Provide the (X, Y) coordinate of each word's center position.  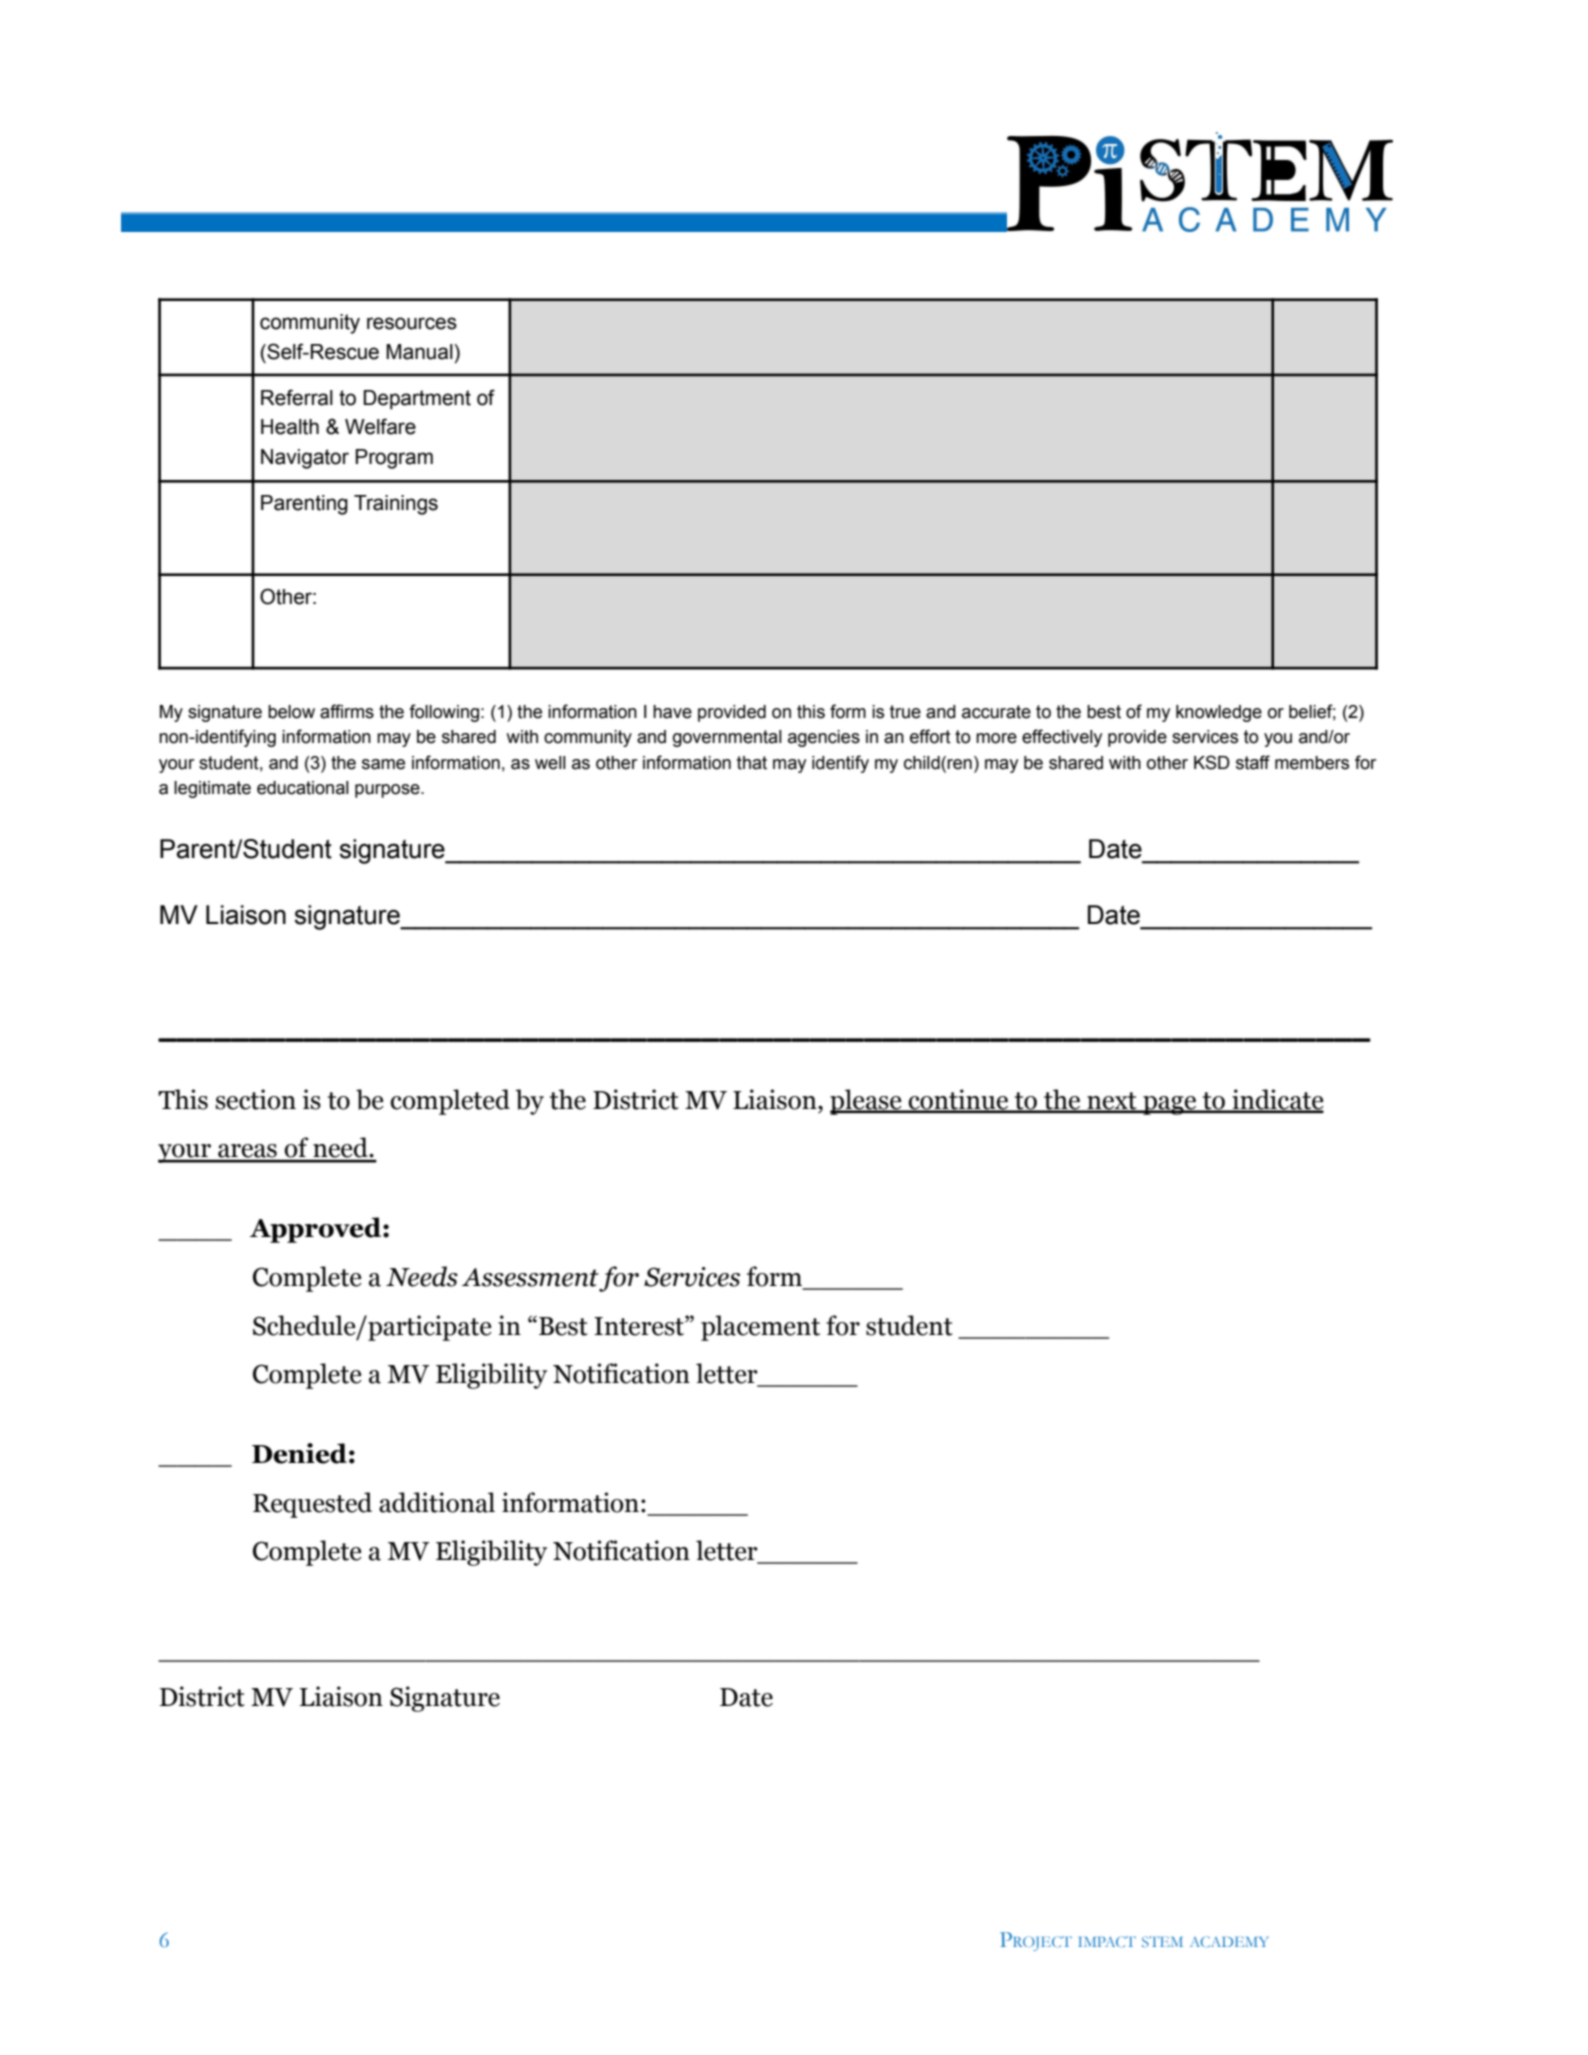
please (867, 1102)
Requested (312, 1505)
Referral (297, 397)
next (1112, 1102)
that (752, 763)
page (1170, 1105)
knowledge (1219, 713)
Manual (420, 352)
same (383, 764)
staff (1253, 762)
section (256, 1099)
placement (760, 1328)
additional (437, 1502)
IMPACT (1107, 1941)
